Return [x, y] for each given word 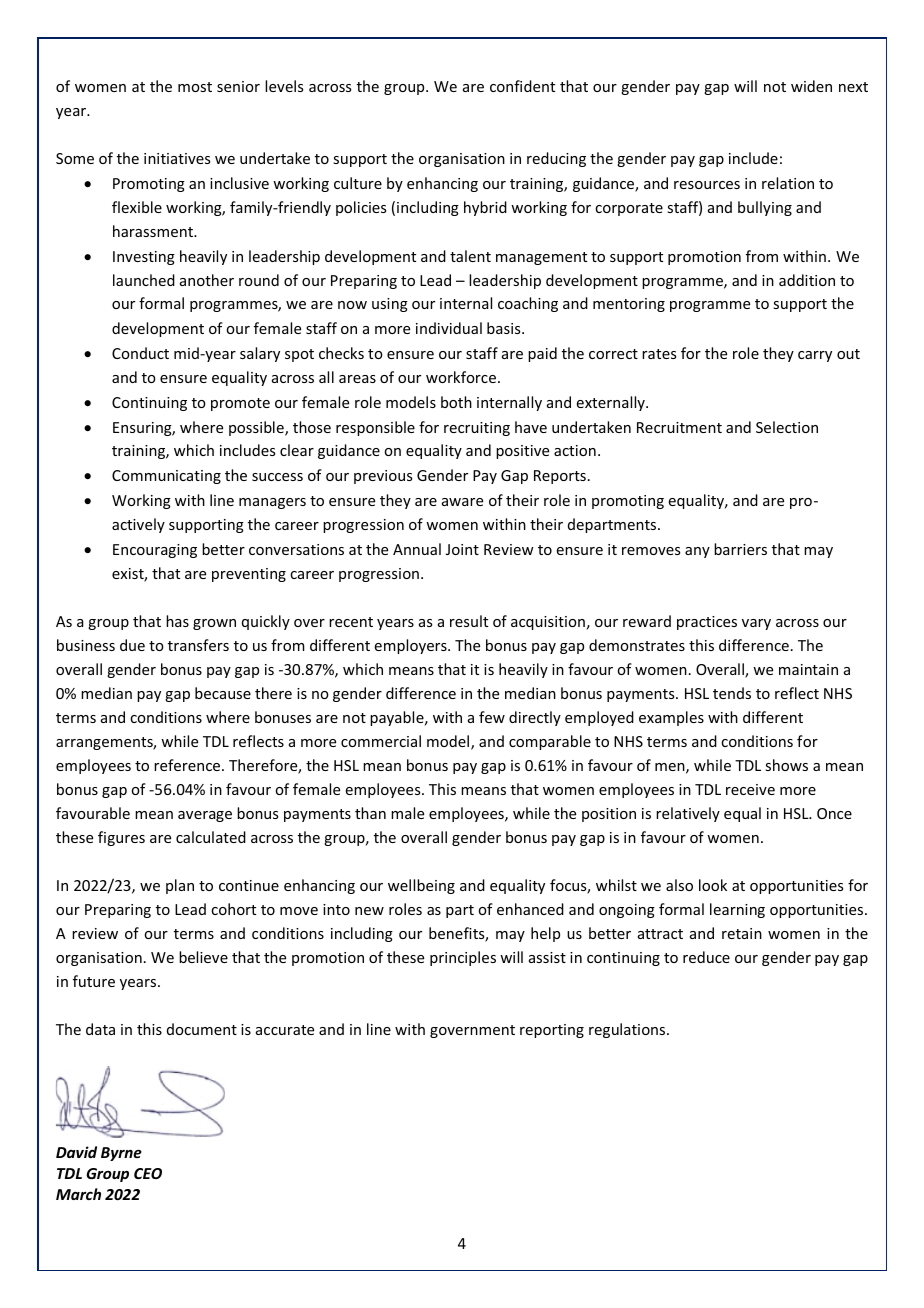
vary [756, 624]
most [195, 87]
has [177, 621]
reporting [552, 1031]
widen [811, 86]
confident [522, 86]
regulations [628, 1030]
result [469, 621]
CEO [148, 1173]
